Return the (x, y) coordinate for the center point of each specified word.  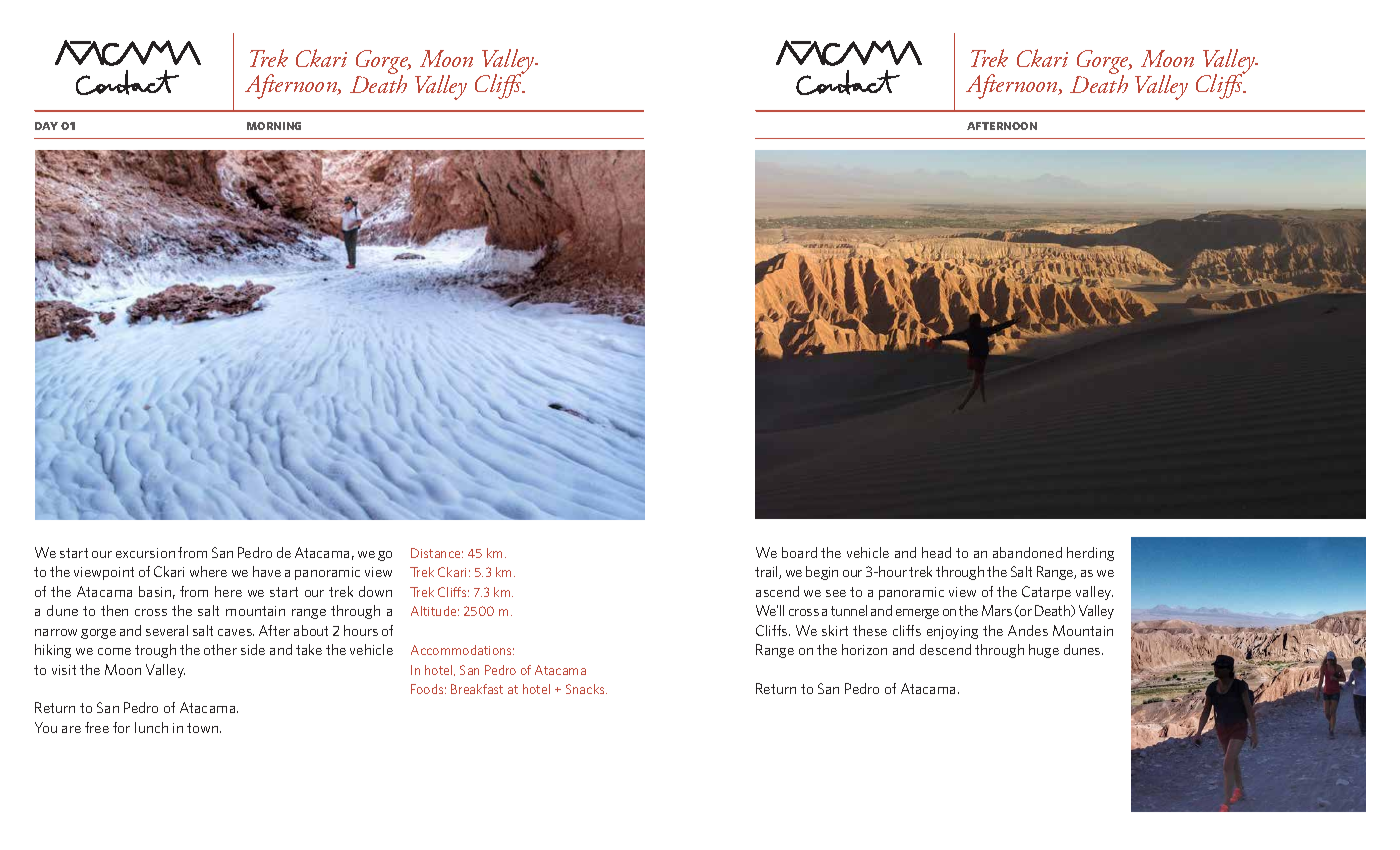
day (46, 126)
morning (274, 126)
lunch (151, 727)
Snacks (586, 689)
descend (945, 649)
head (936, 552)
